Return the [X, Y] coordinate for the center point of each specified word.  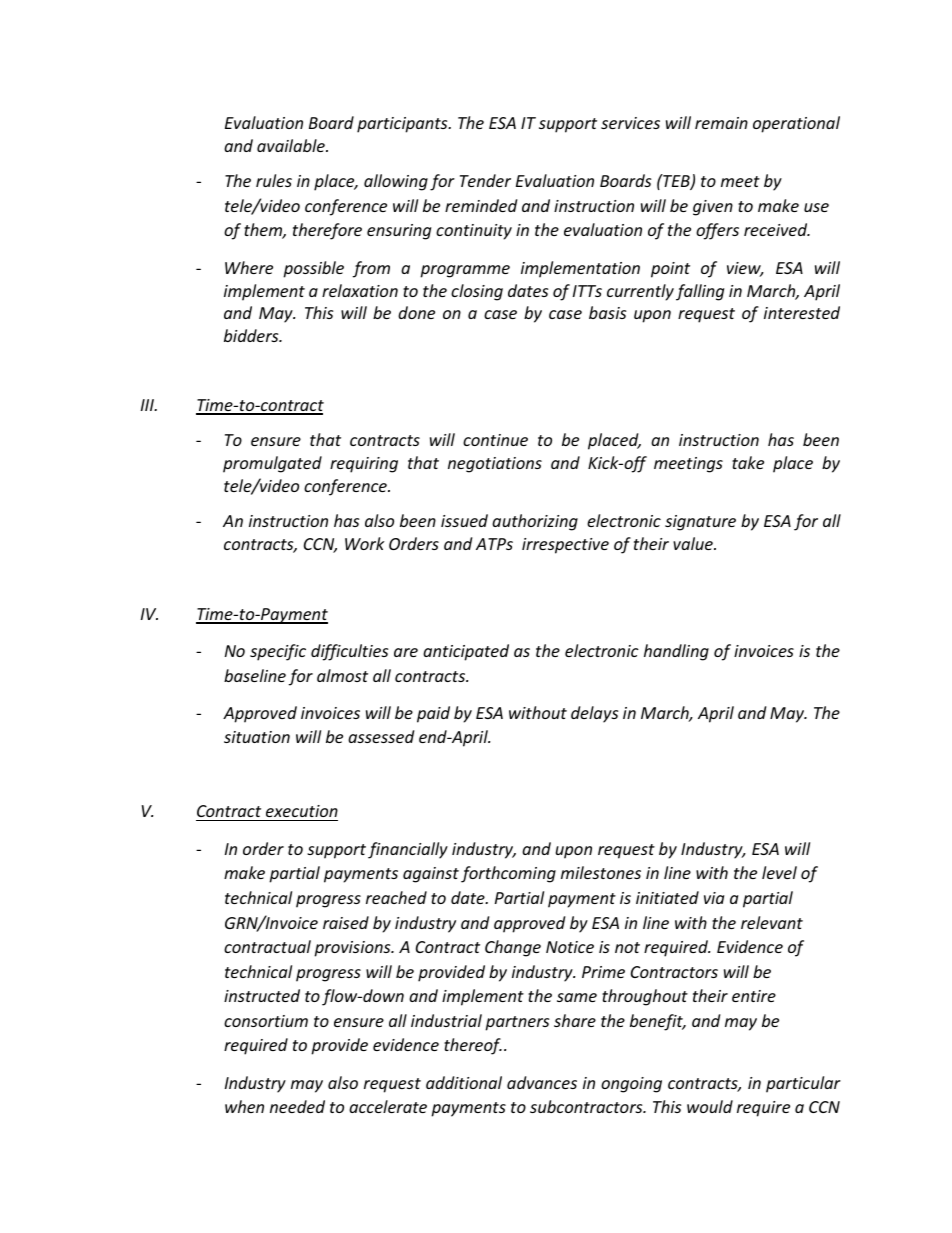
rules [274, 180]
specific [278, 652]
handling [676, 652]
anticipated [466, 652]
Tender [485, 180]
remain [721, 123]
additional [464, 1082]
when [244, 1106]
